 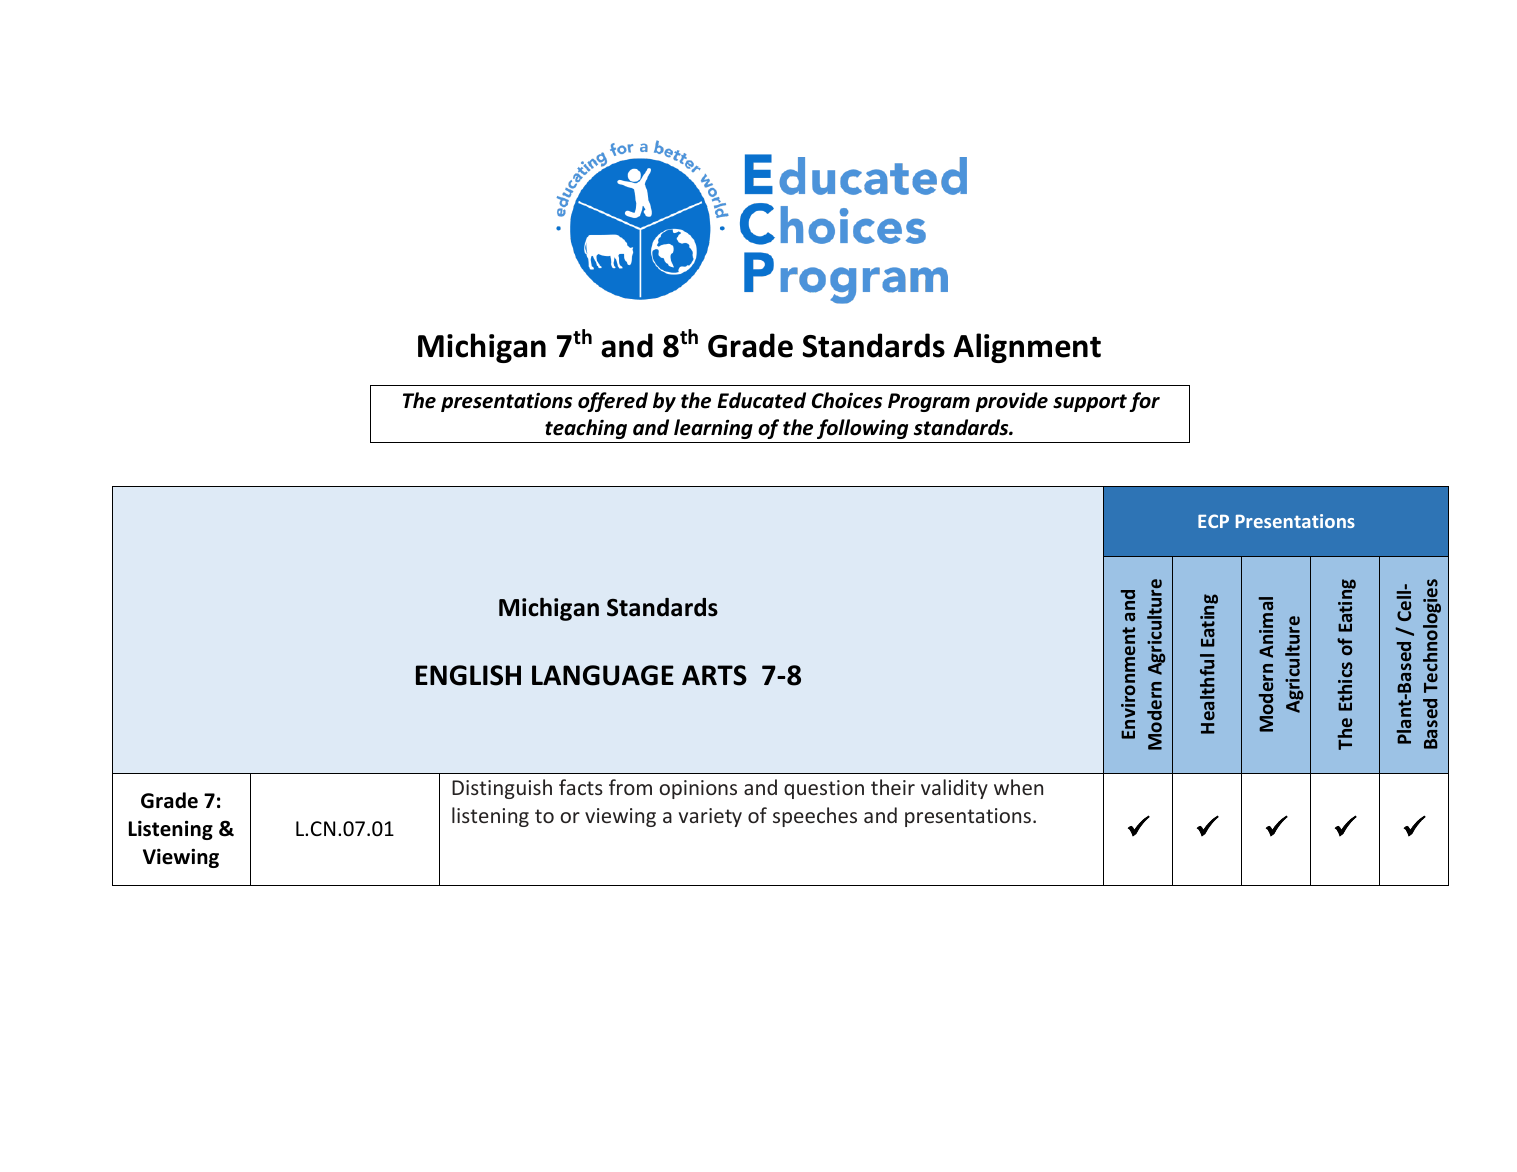 I want to click on ECP, so click(x=1213, y=521).
